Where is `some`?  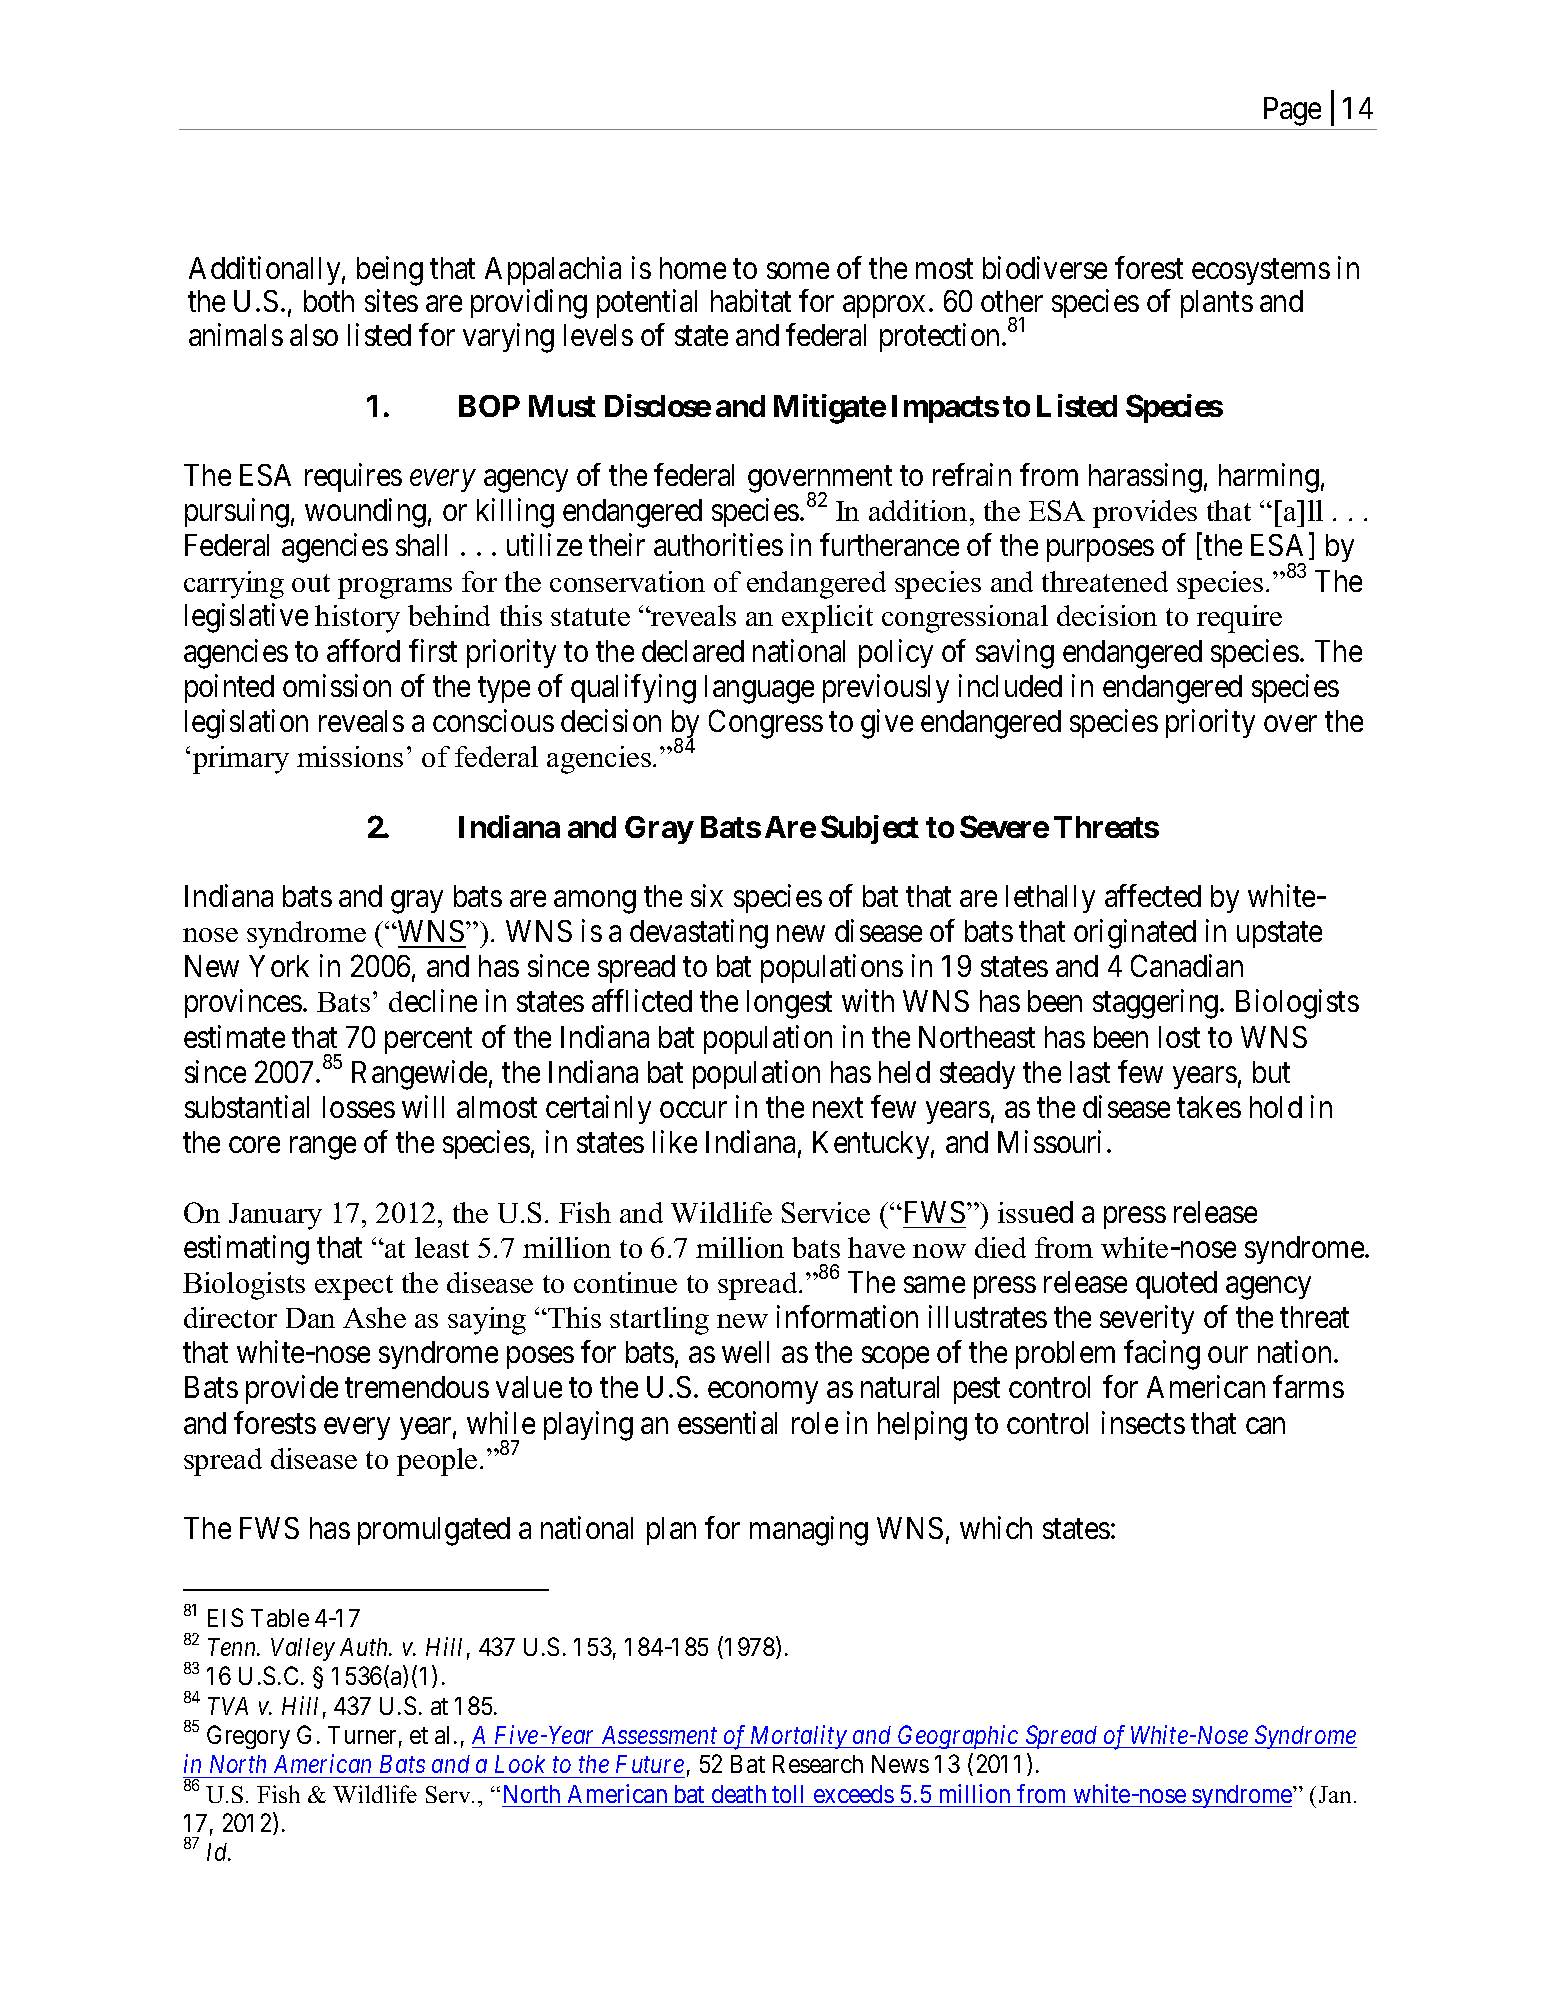
some is located at coordinates (798, 271).
